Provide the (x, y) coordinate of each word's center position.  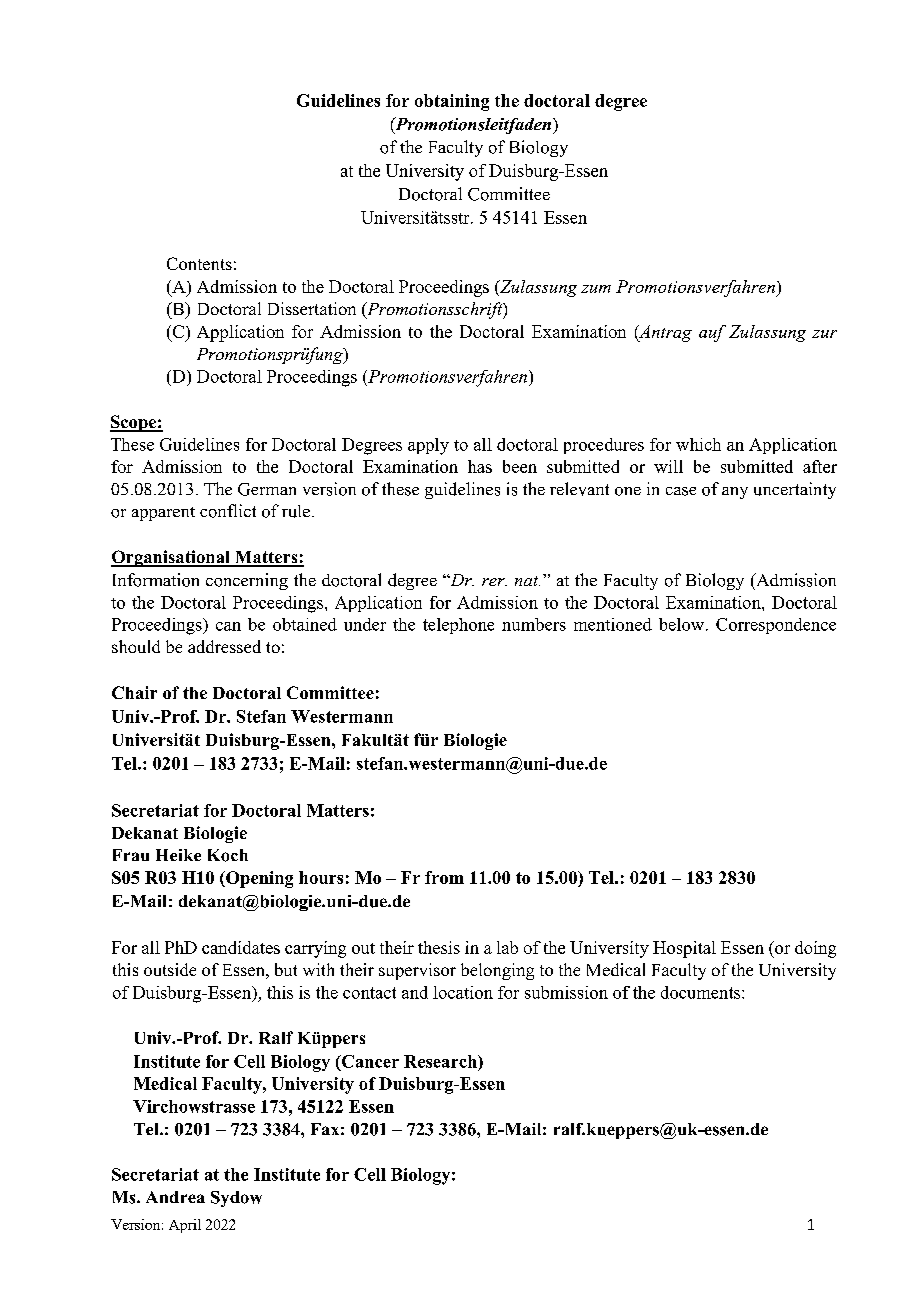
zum (596, 289)
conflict (228, 511)
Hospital (684, 949)
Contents (199, 263)
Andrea (175, 1197)
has (480, 466)
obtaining (452, 102)
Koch (228, 855)
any (735, 493)
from (444, 877)
